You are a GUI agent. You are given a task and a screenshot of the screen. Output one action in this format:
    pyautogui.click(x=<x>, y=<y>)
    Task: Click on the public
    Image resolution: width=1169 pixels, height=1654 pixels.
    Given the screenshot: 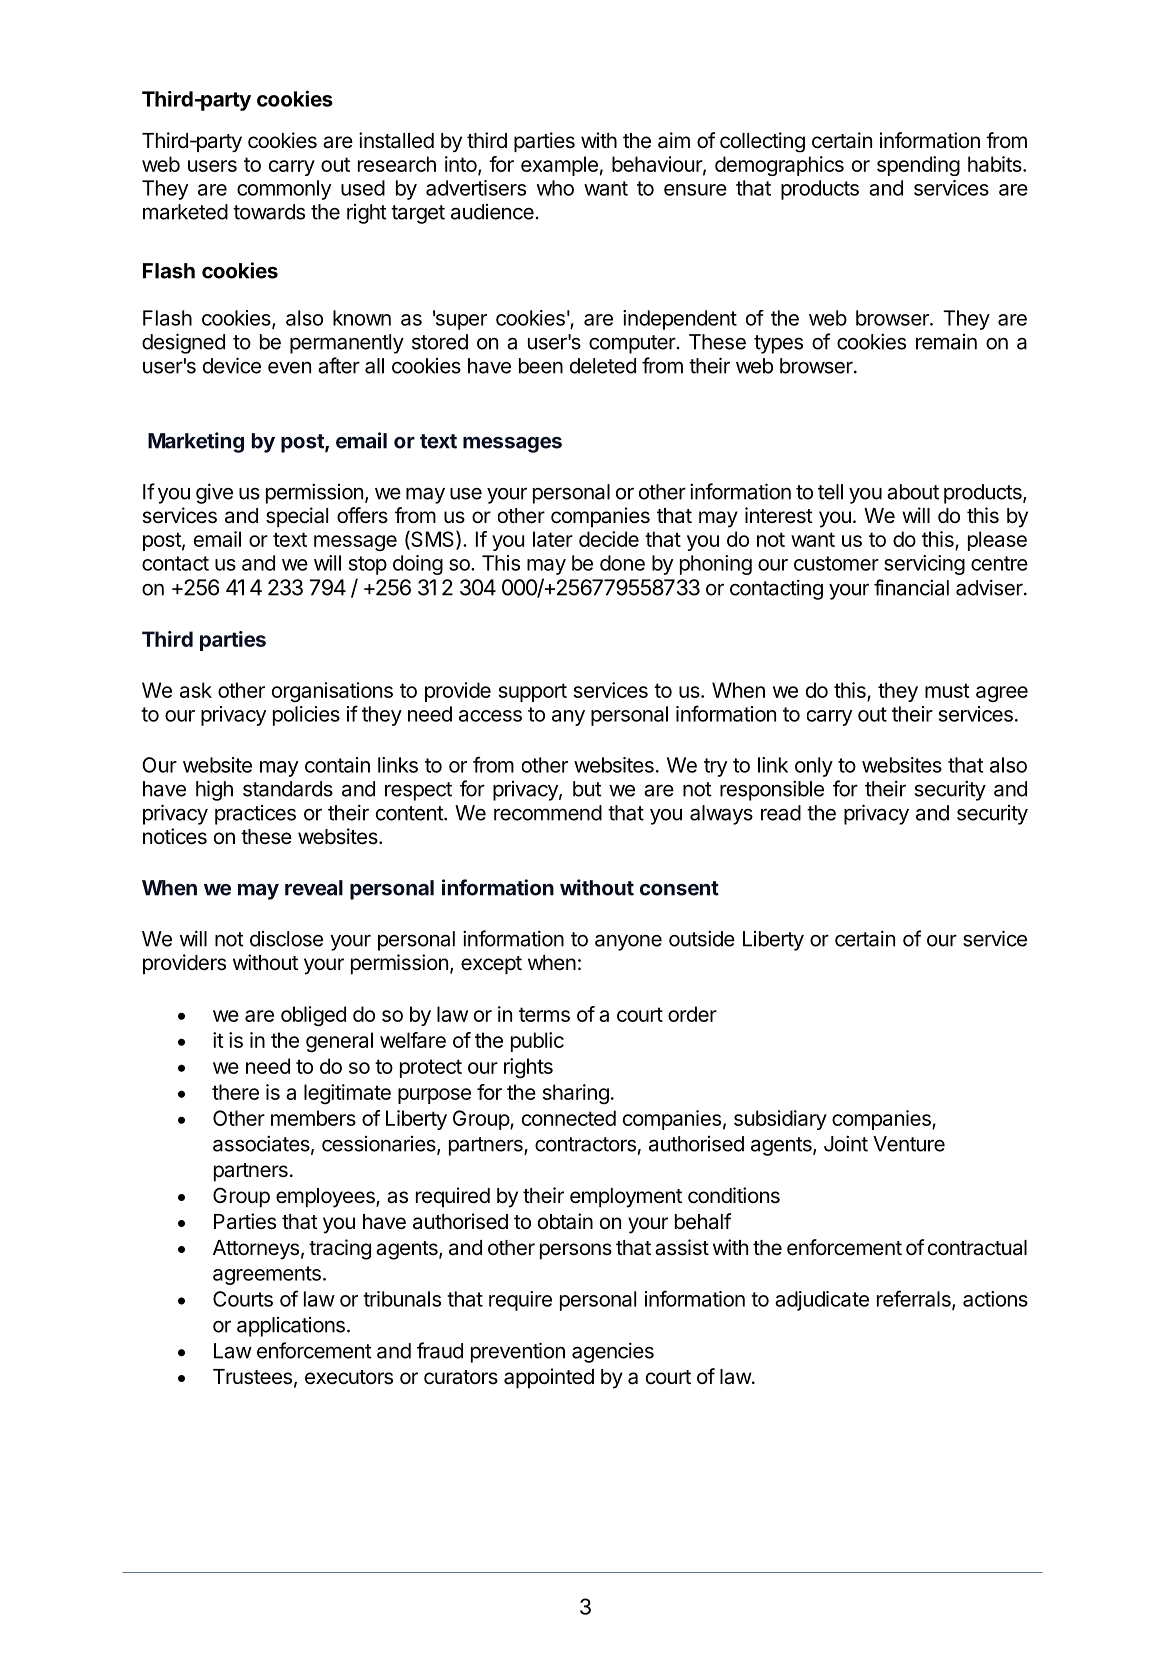 What is the action you would take?
    pyautogui.click(x=537, y=1042)
